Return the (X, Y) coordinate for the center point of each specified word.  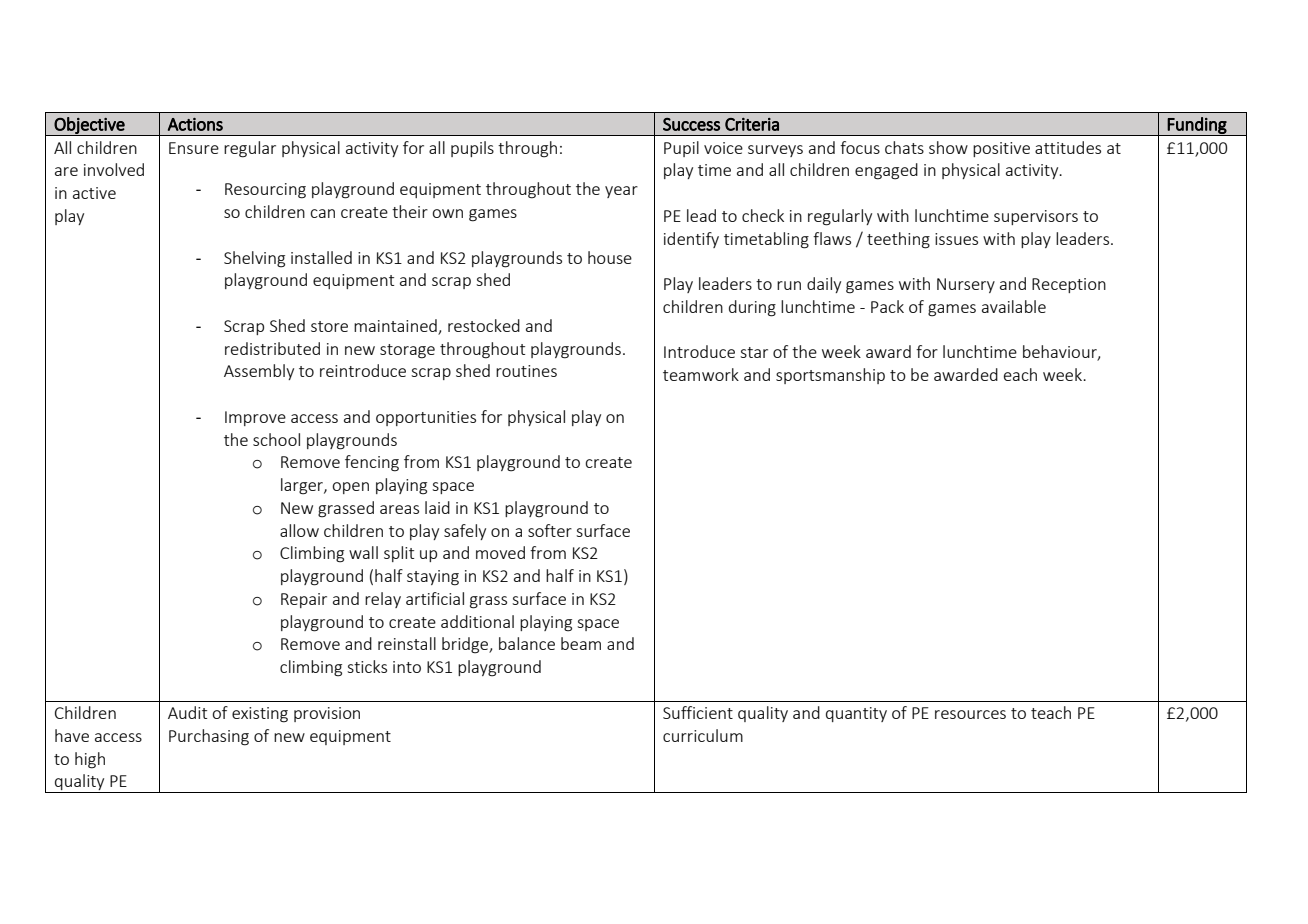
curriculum (703, 735)
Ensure (194, 148)
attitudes (1068, 147)
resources (970, 714)
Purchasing (209, 737)
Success (691, 124)
